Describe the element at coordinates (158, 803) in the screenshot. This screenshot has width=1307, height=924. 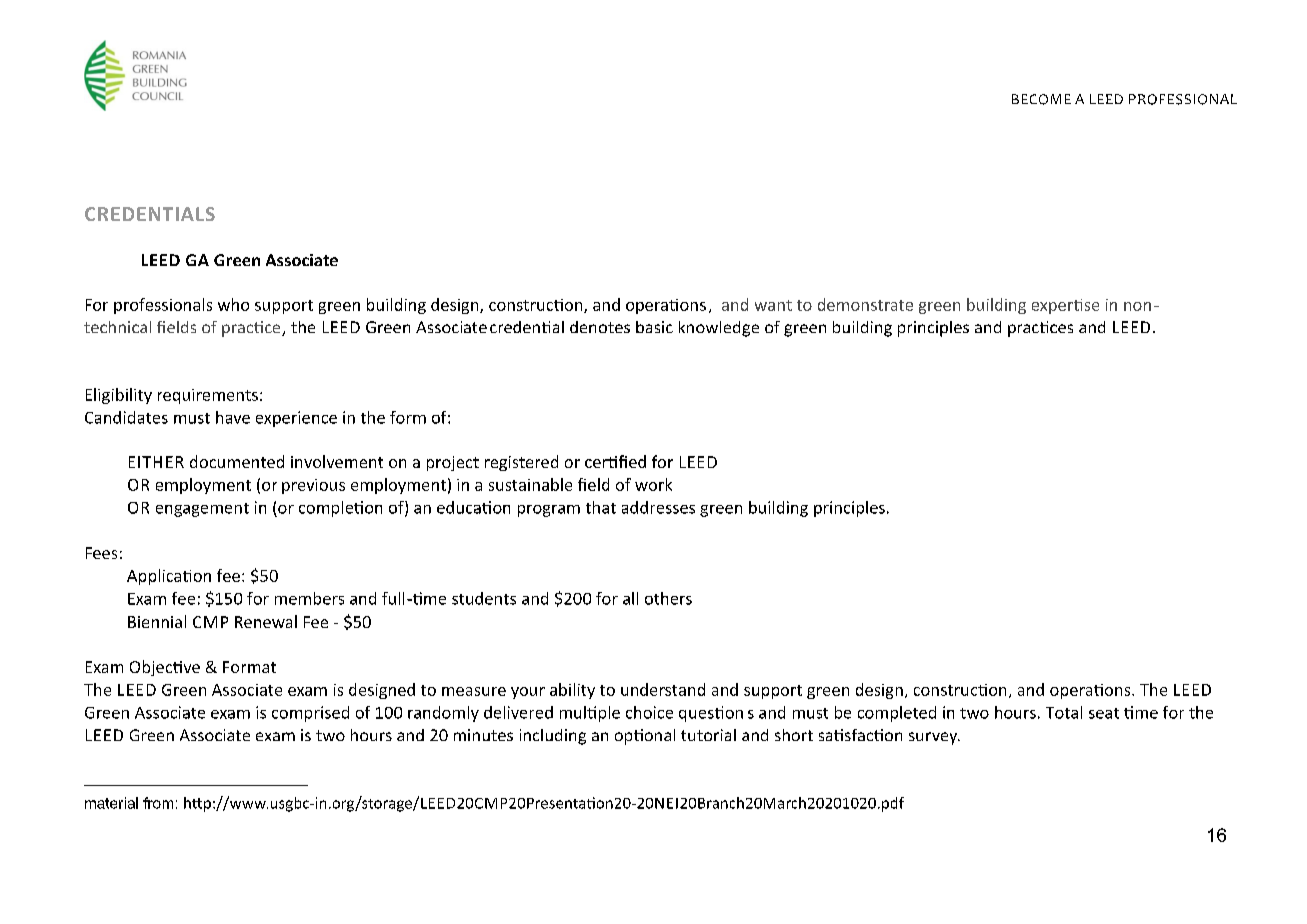
I see `from` at that location.
